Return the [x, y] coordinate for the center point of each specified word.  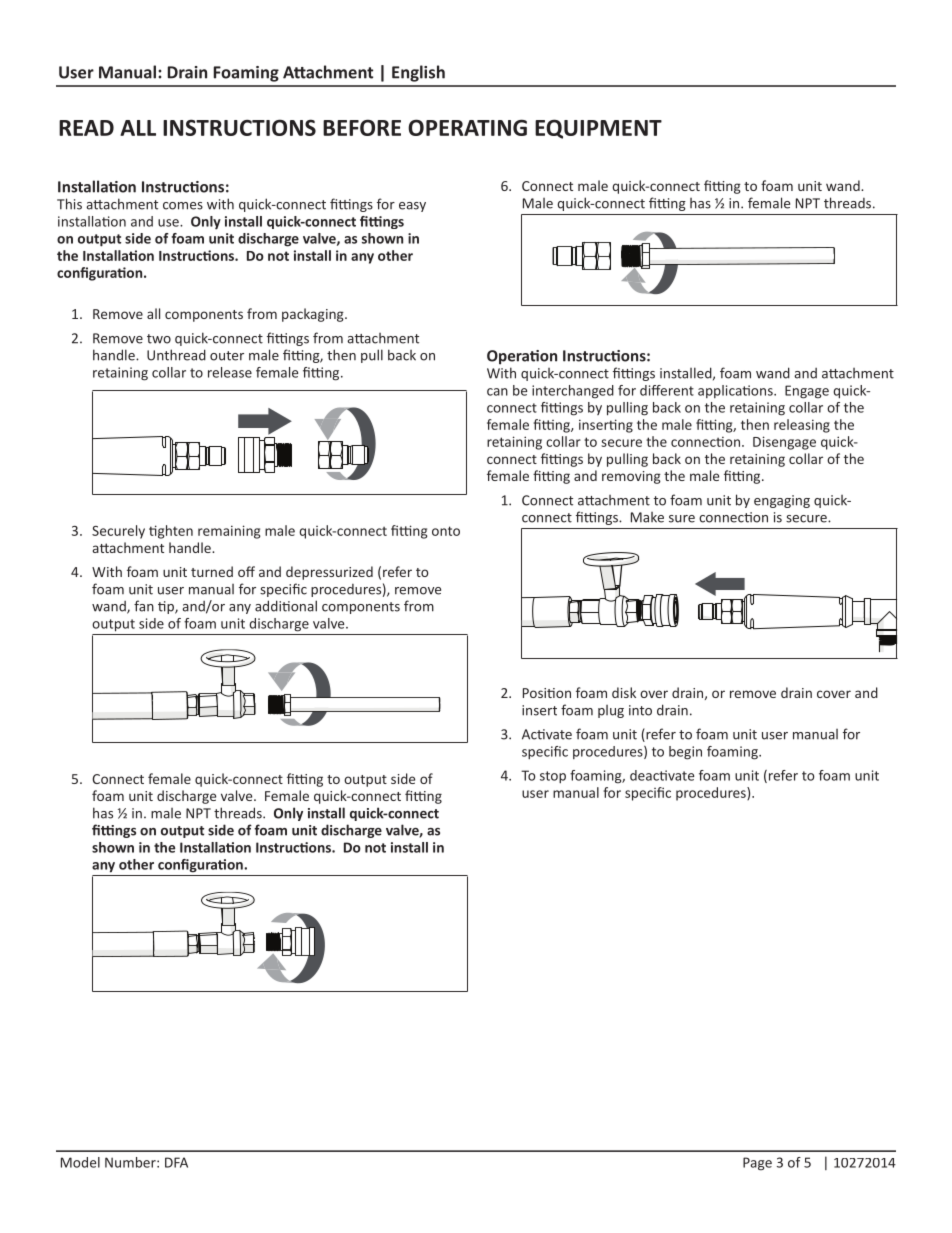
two [159, 339]
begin [685, 753]
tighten [171, 532]
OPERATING [467, 127]
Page [757, 1164]
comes [183, 206]
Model [80, 1162]
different [667, 390]
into [640, 710]
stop [553, 777]
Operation [522, 357]
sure [682, 519]
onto [446, 531]
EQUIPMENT [598, 129]
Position [547, 693]
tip [167, 607]
